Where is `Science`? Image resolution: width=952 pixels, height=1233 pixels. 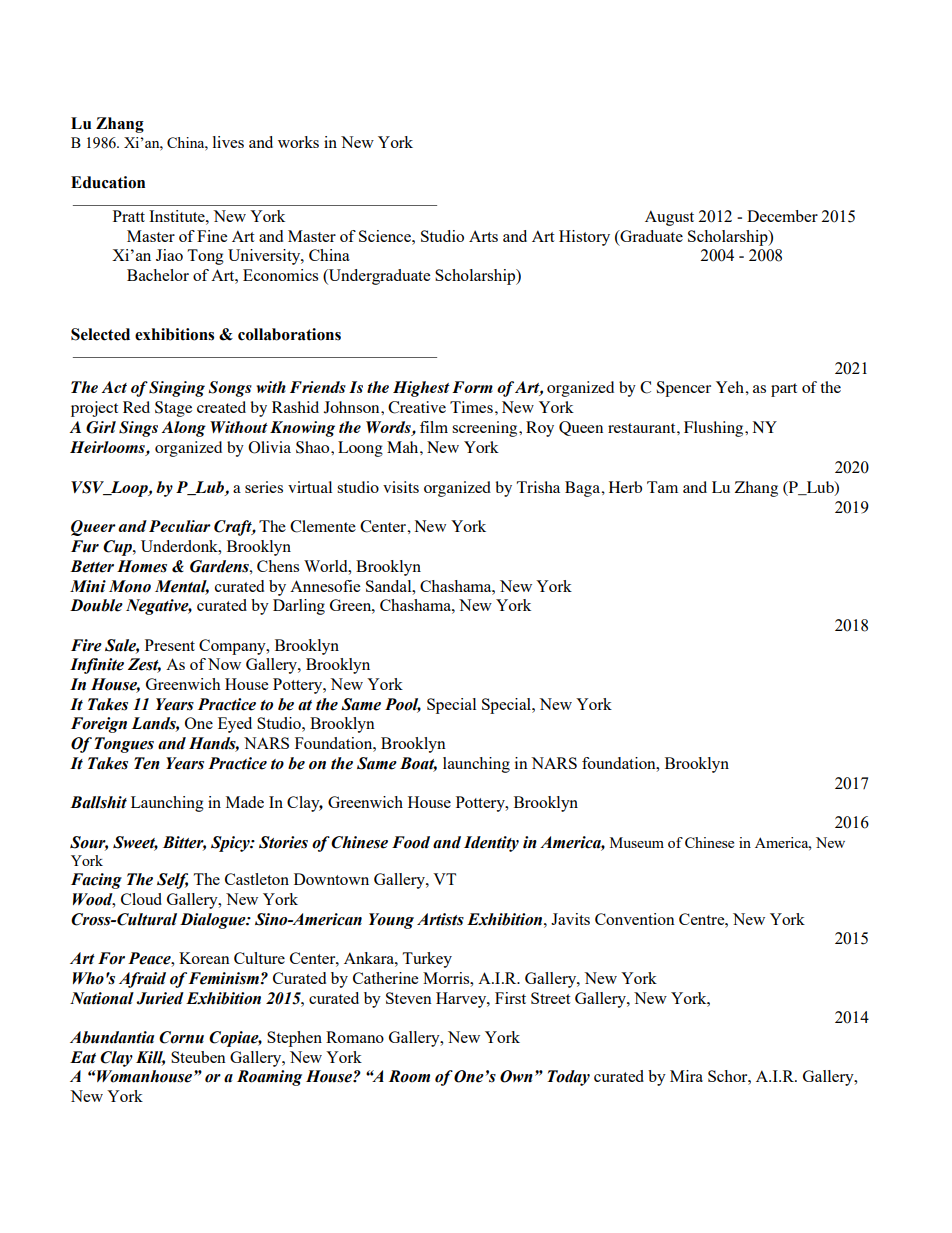 Science is located at coordinates (386, 236).
